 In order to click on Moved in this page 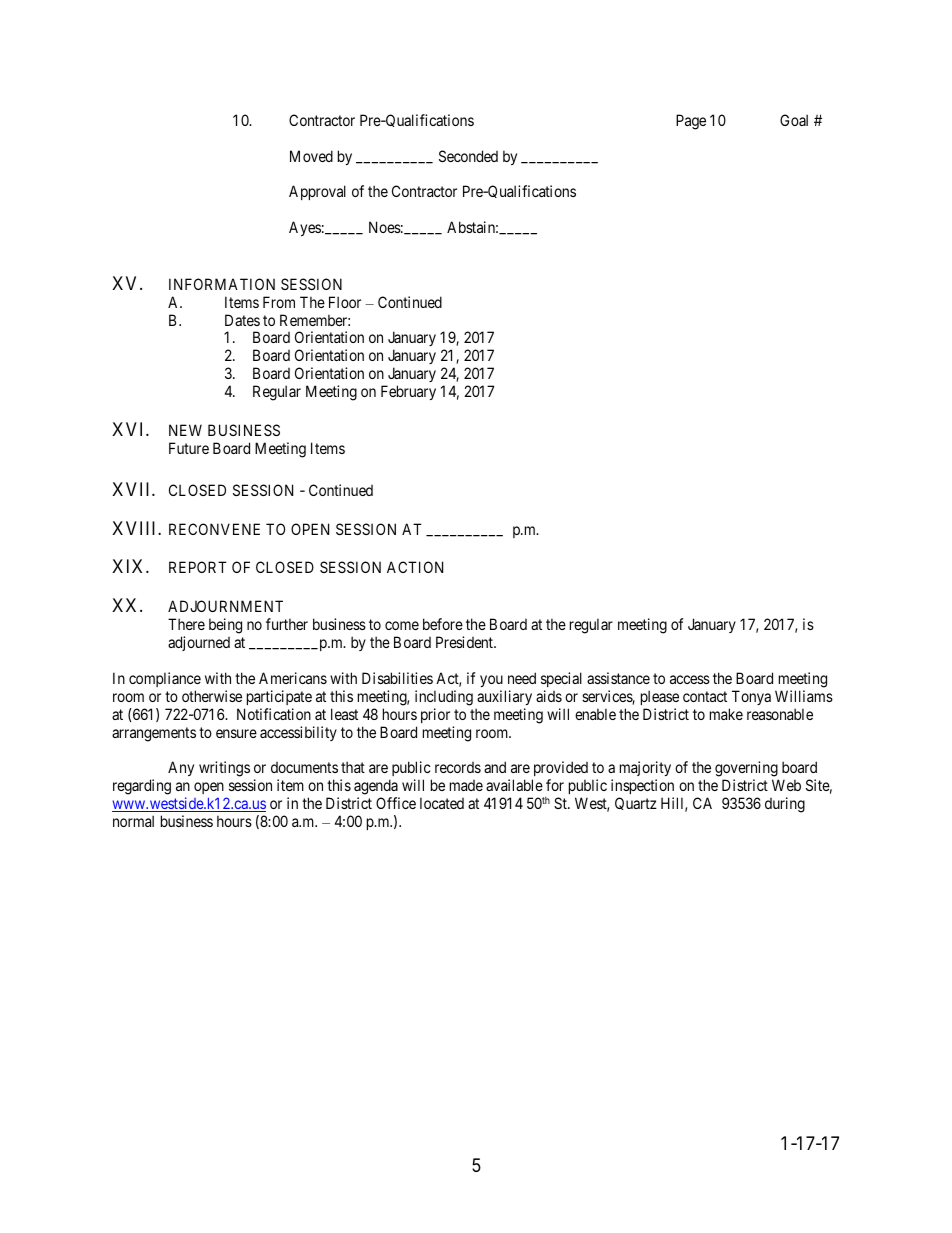, I will do `click(311, 156)`.
